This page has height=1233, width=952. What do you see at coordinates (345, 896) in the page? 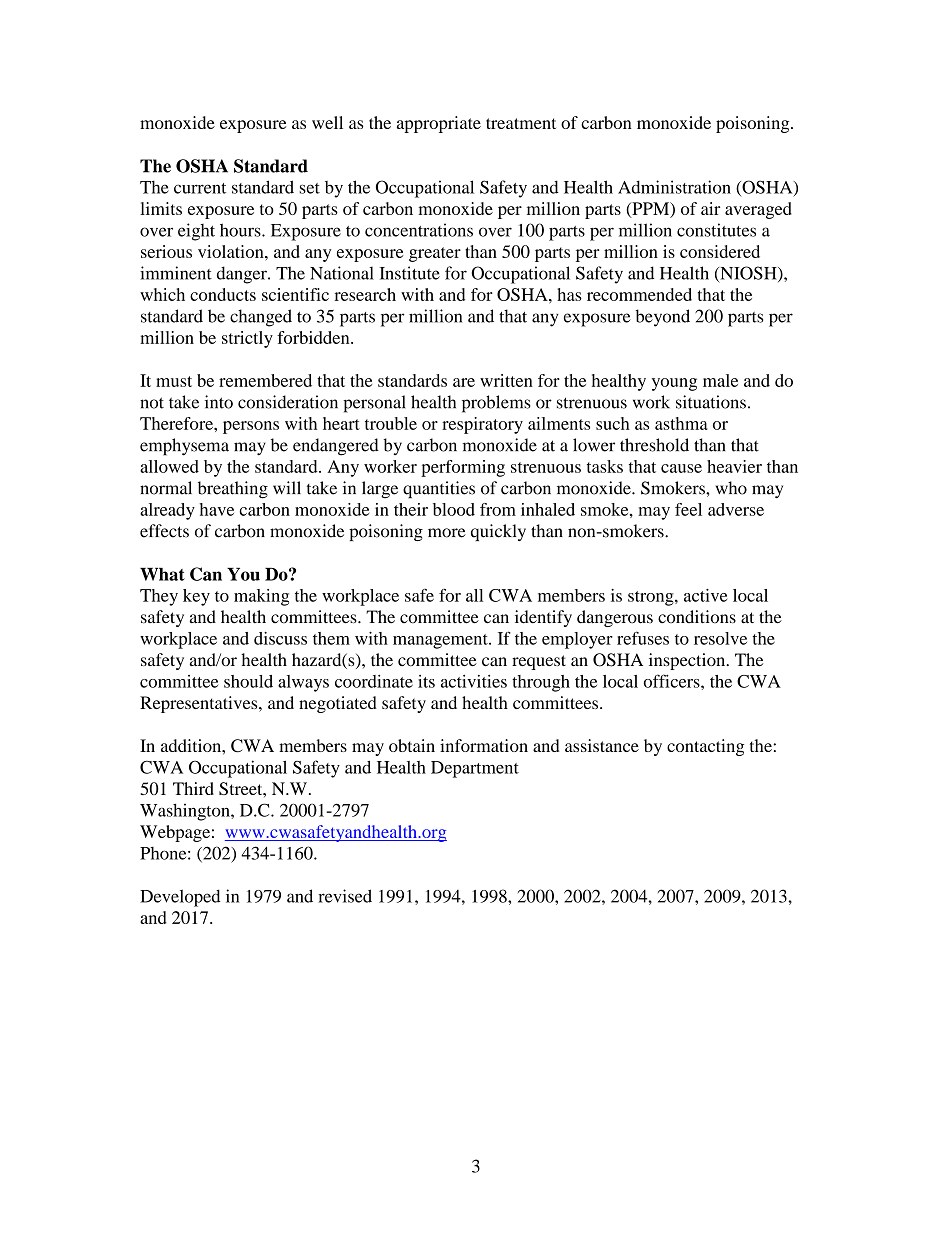
I see `revised` at bounding box center [345, 896].
